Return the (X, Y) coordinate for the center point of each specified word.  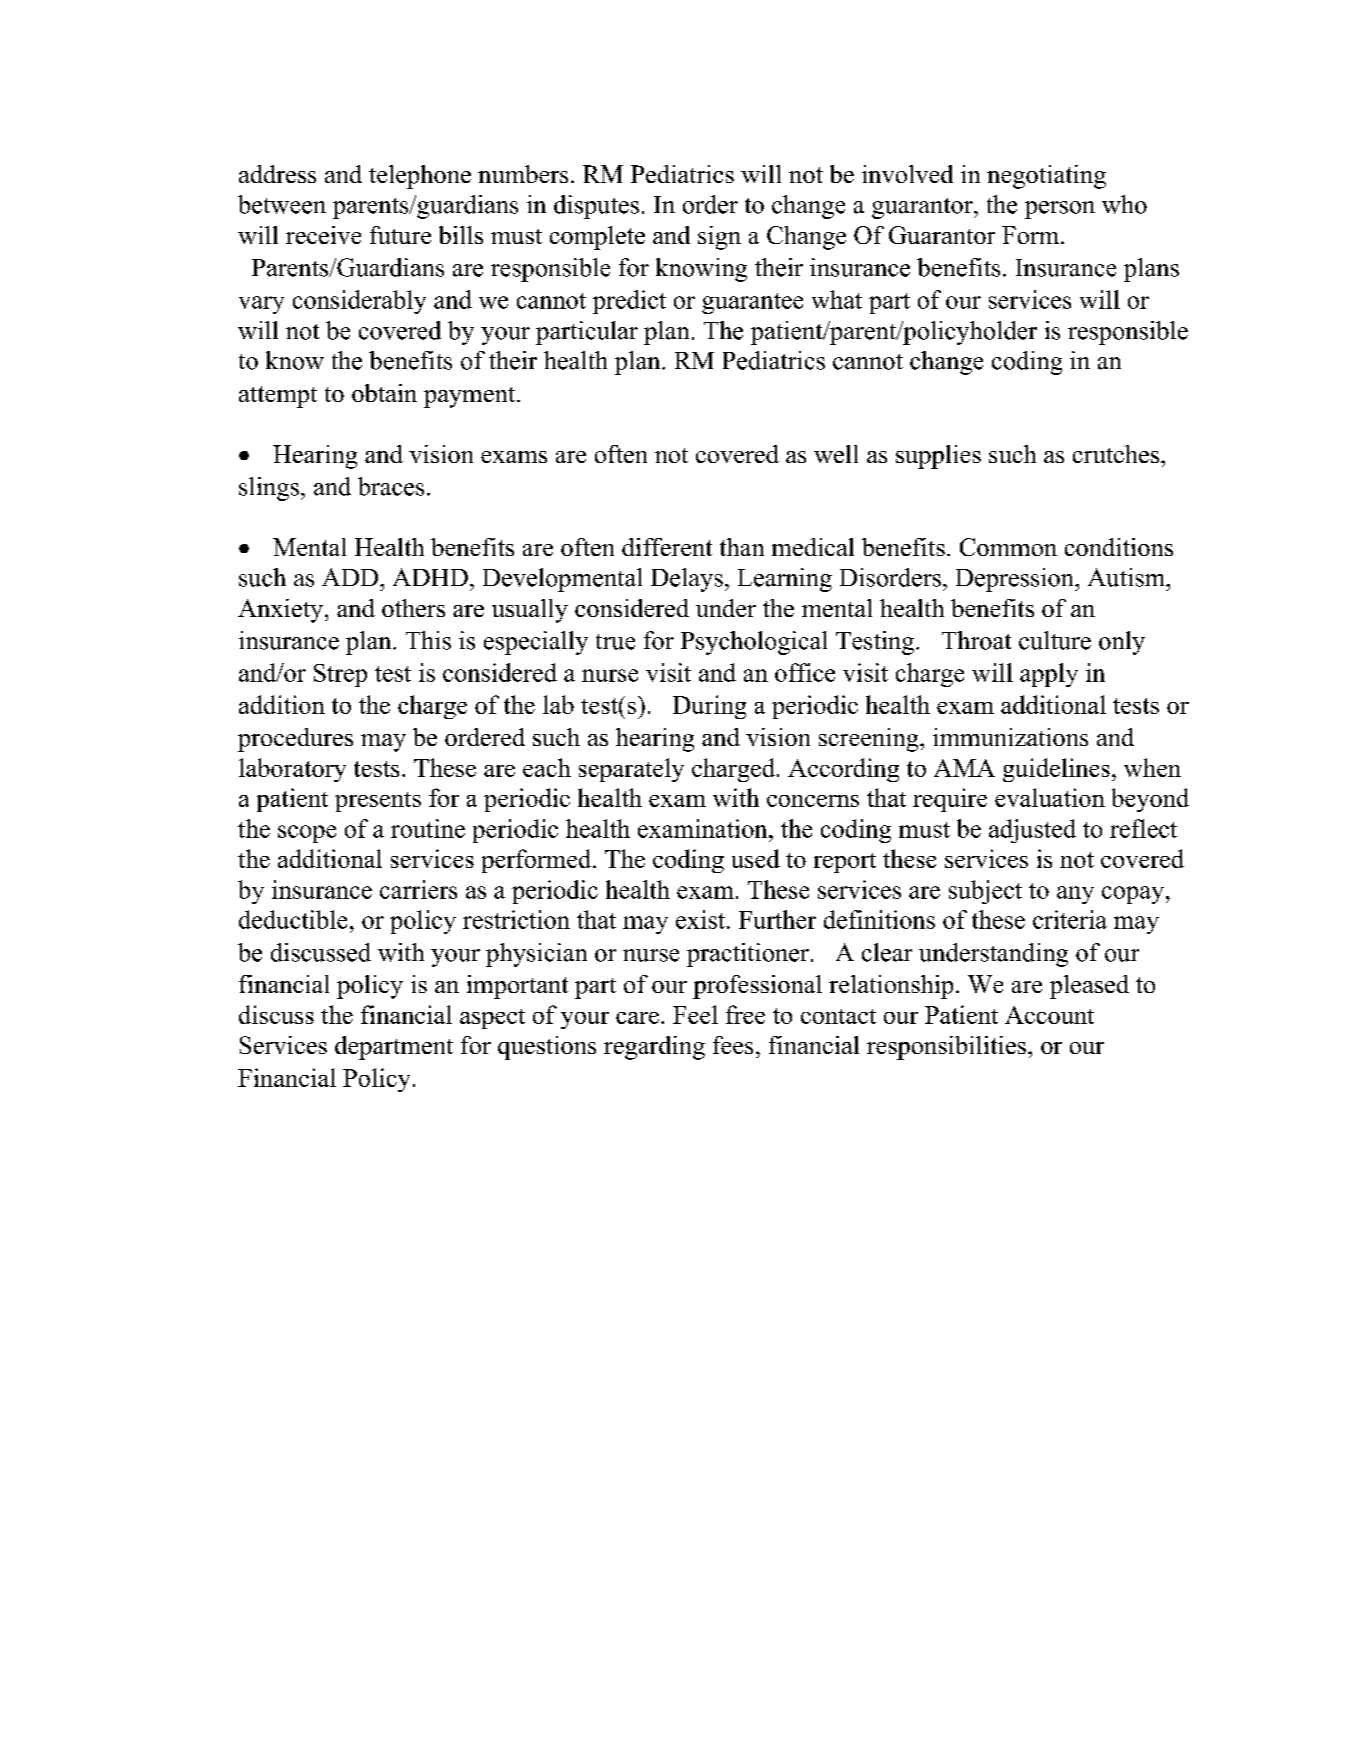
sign (719, 238)
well (836, 454)
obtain (384, 393)
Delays (687, 580)
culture (1055, 640)
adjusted (1032, 831)
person (1060, 210)
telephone (420, 177)
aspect (492, 1019)
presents (378, 802)
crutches (1117, 454)
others (413, 608)
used (756, 858)
